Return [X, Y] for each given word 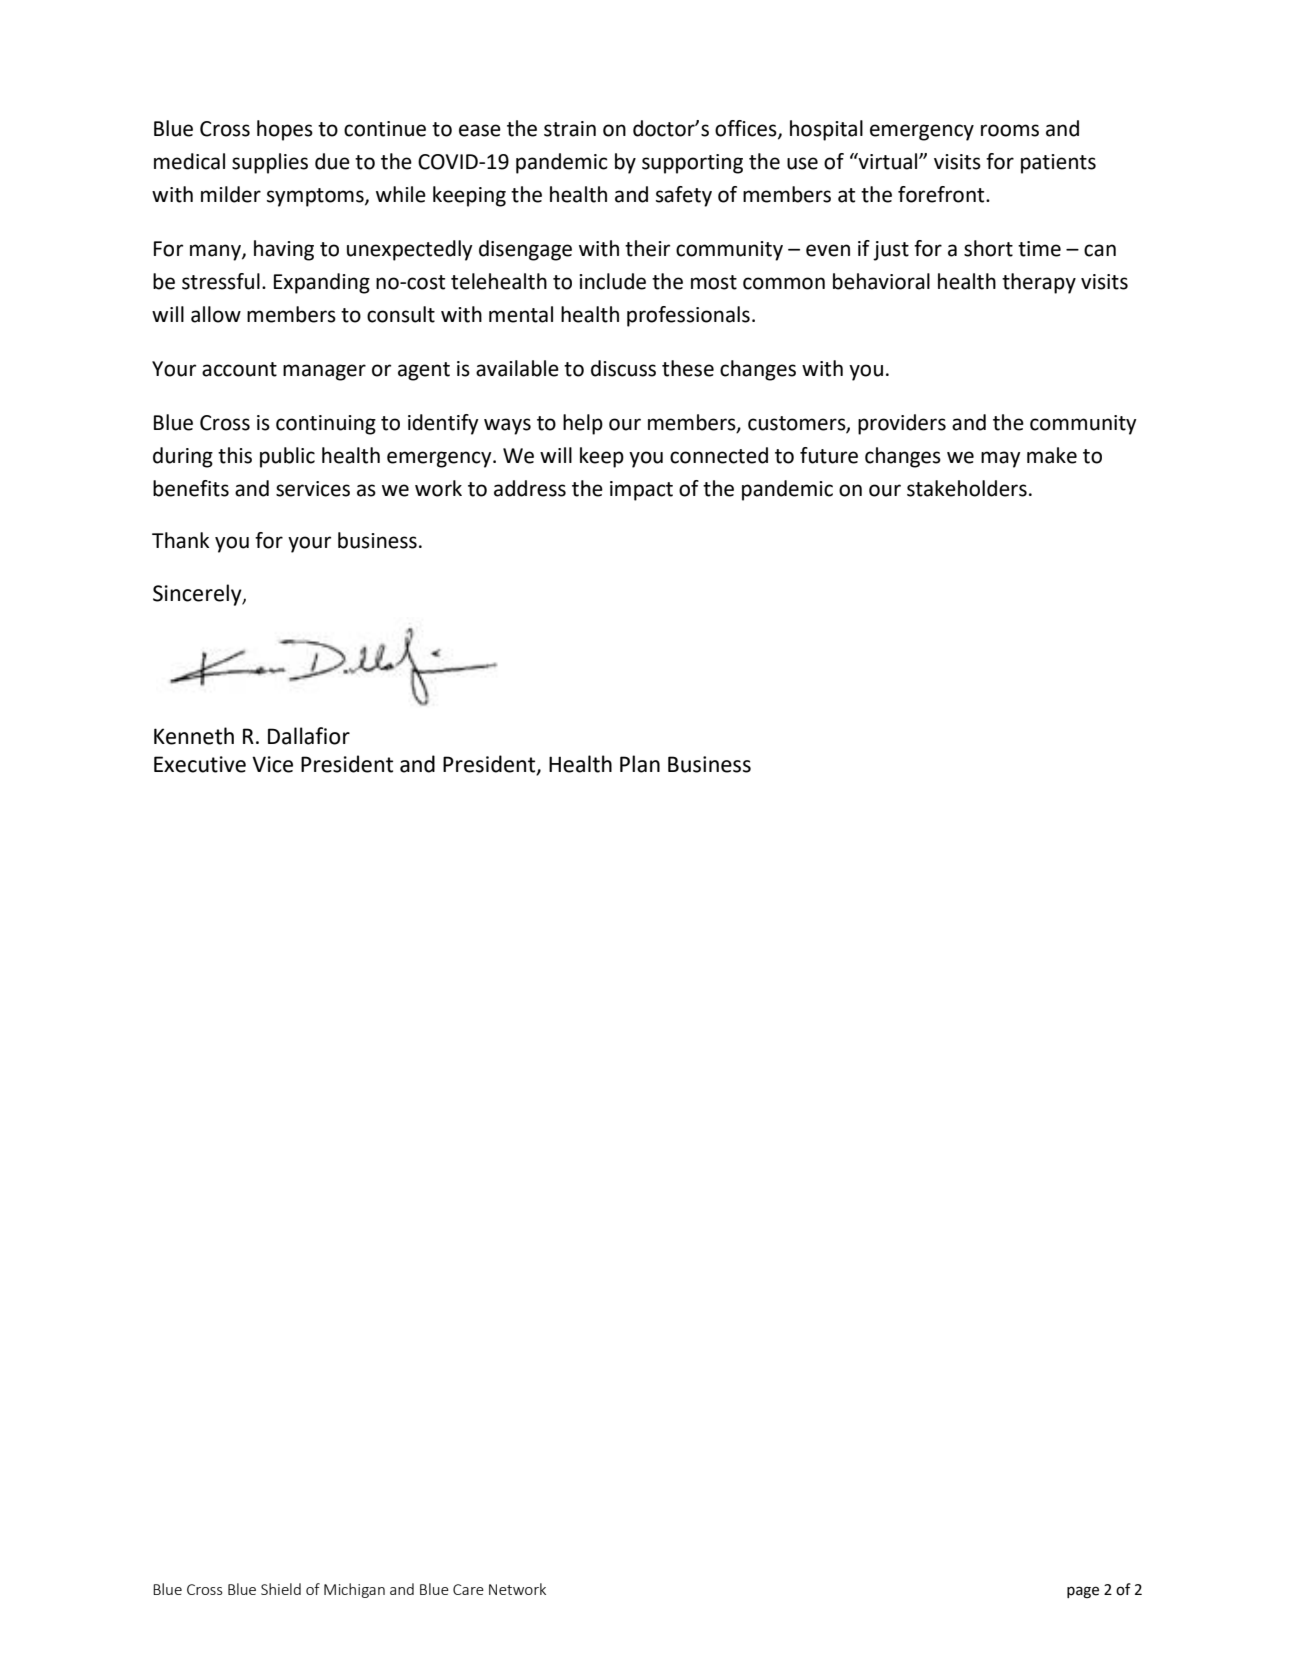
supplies [270, 163]
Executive [200, 764]
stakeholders [967, 488]
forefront [942, 194]
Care [468, 1589]
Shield [281, 1589]
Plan [640, 764]
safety [684, 196]
